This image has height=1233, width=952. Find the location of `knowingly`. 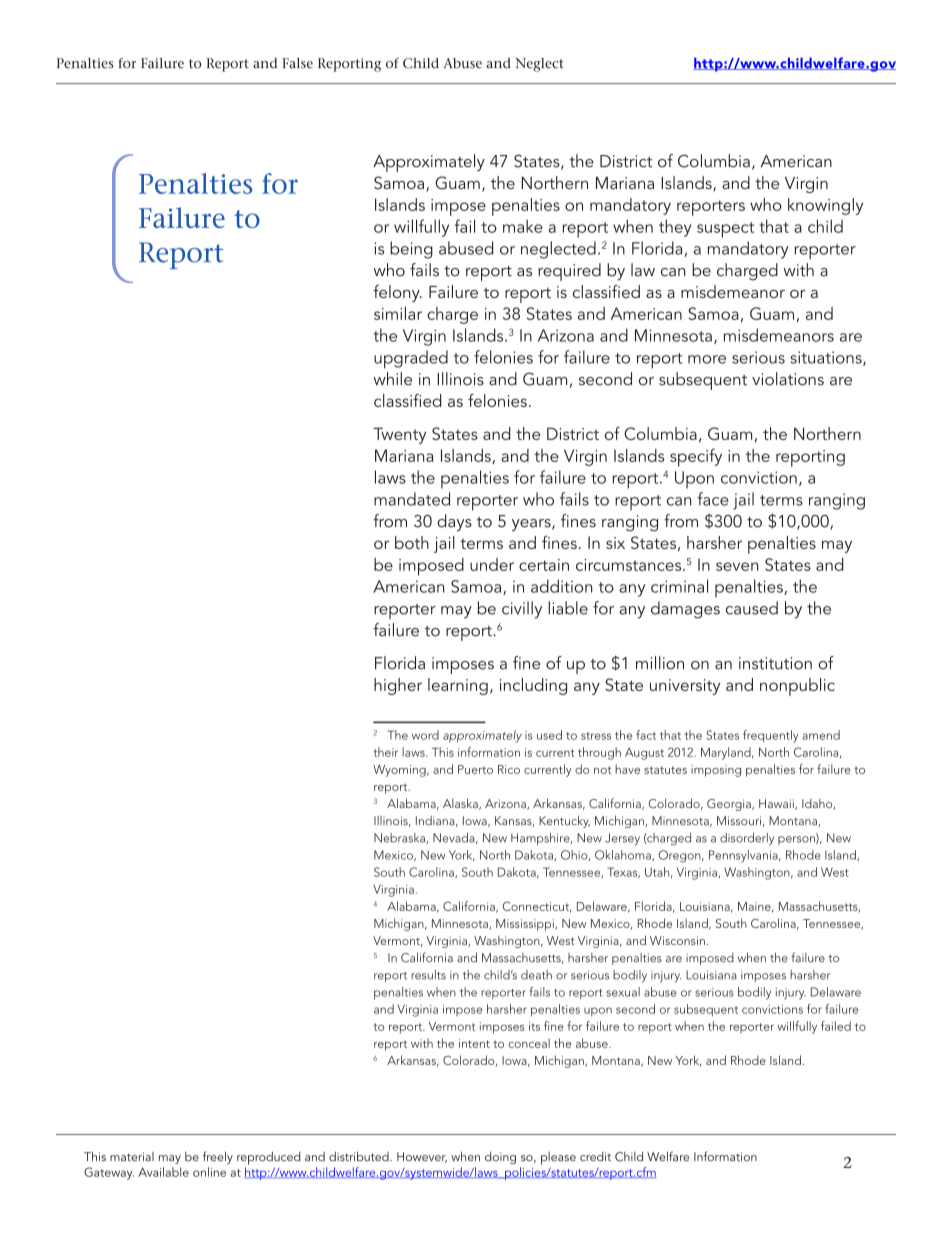

knowingly is located at coordinates (825, 206).
